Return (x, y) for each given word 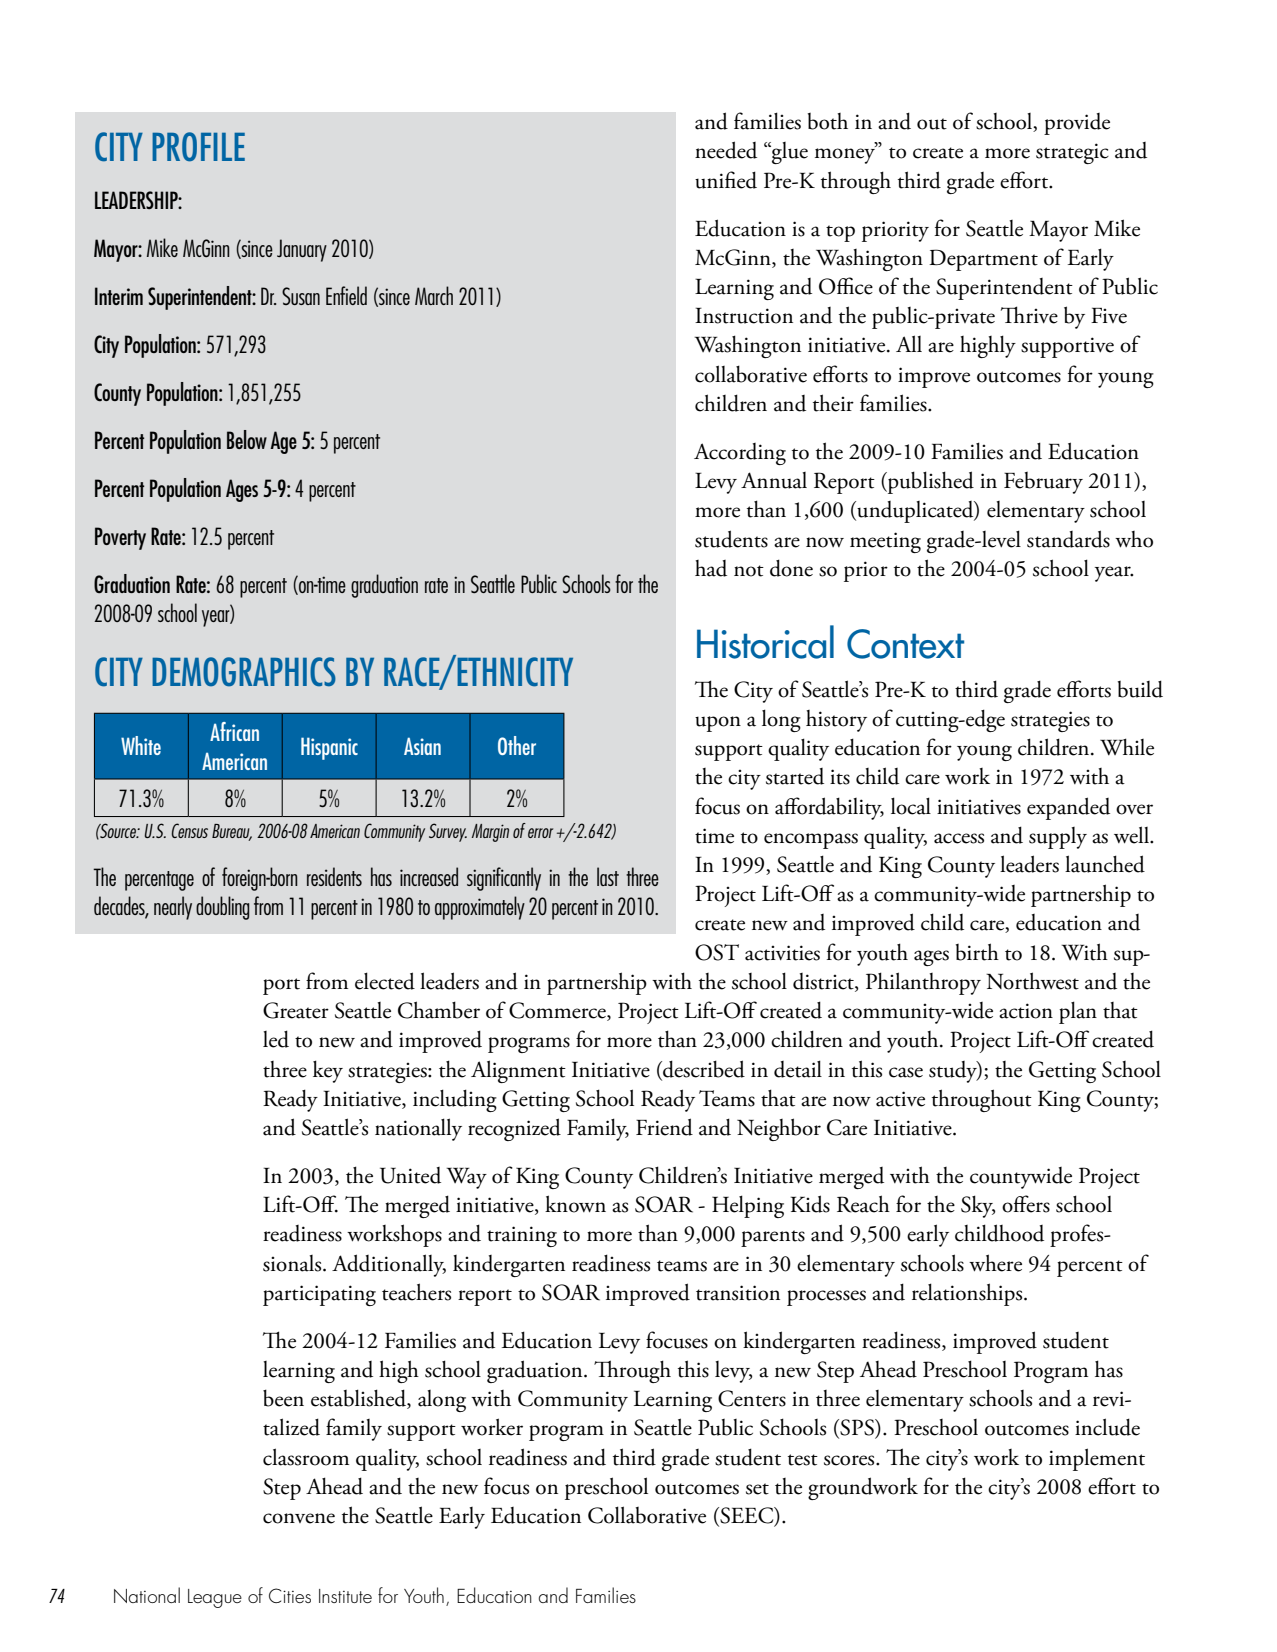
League (215, 1598)
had (711, 568)
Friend (664, 1127)
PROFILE (198, 147)
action (1026, 1011)
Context (905, 644)
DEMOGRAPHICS (244, 672)
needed (726, 150)
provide (1077, 124)
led (276, 1039)
